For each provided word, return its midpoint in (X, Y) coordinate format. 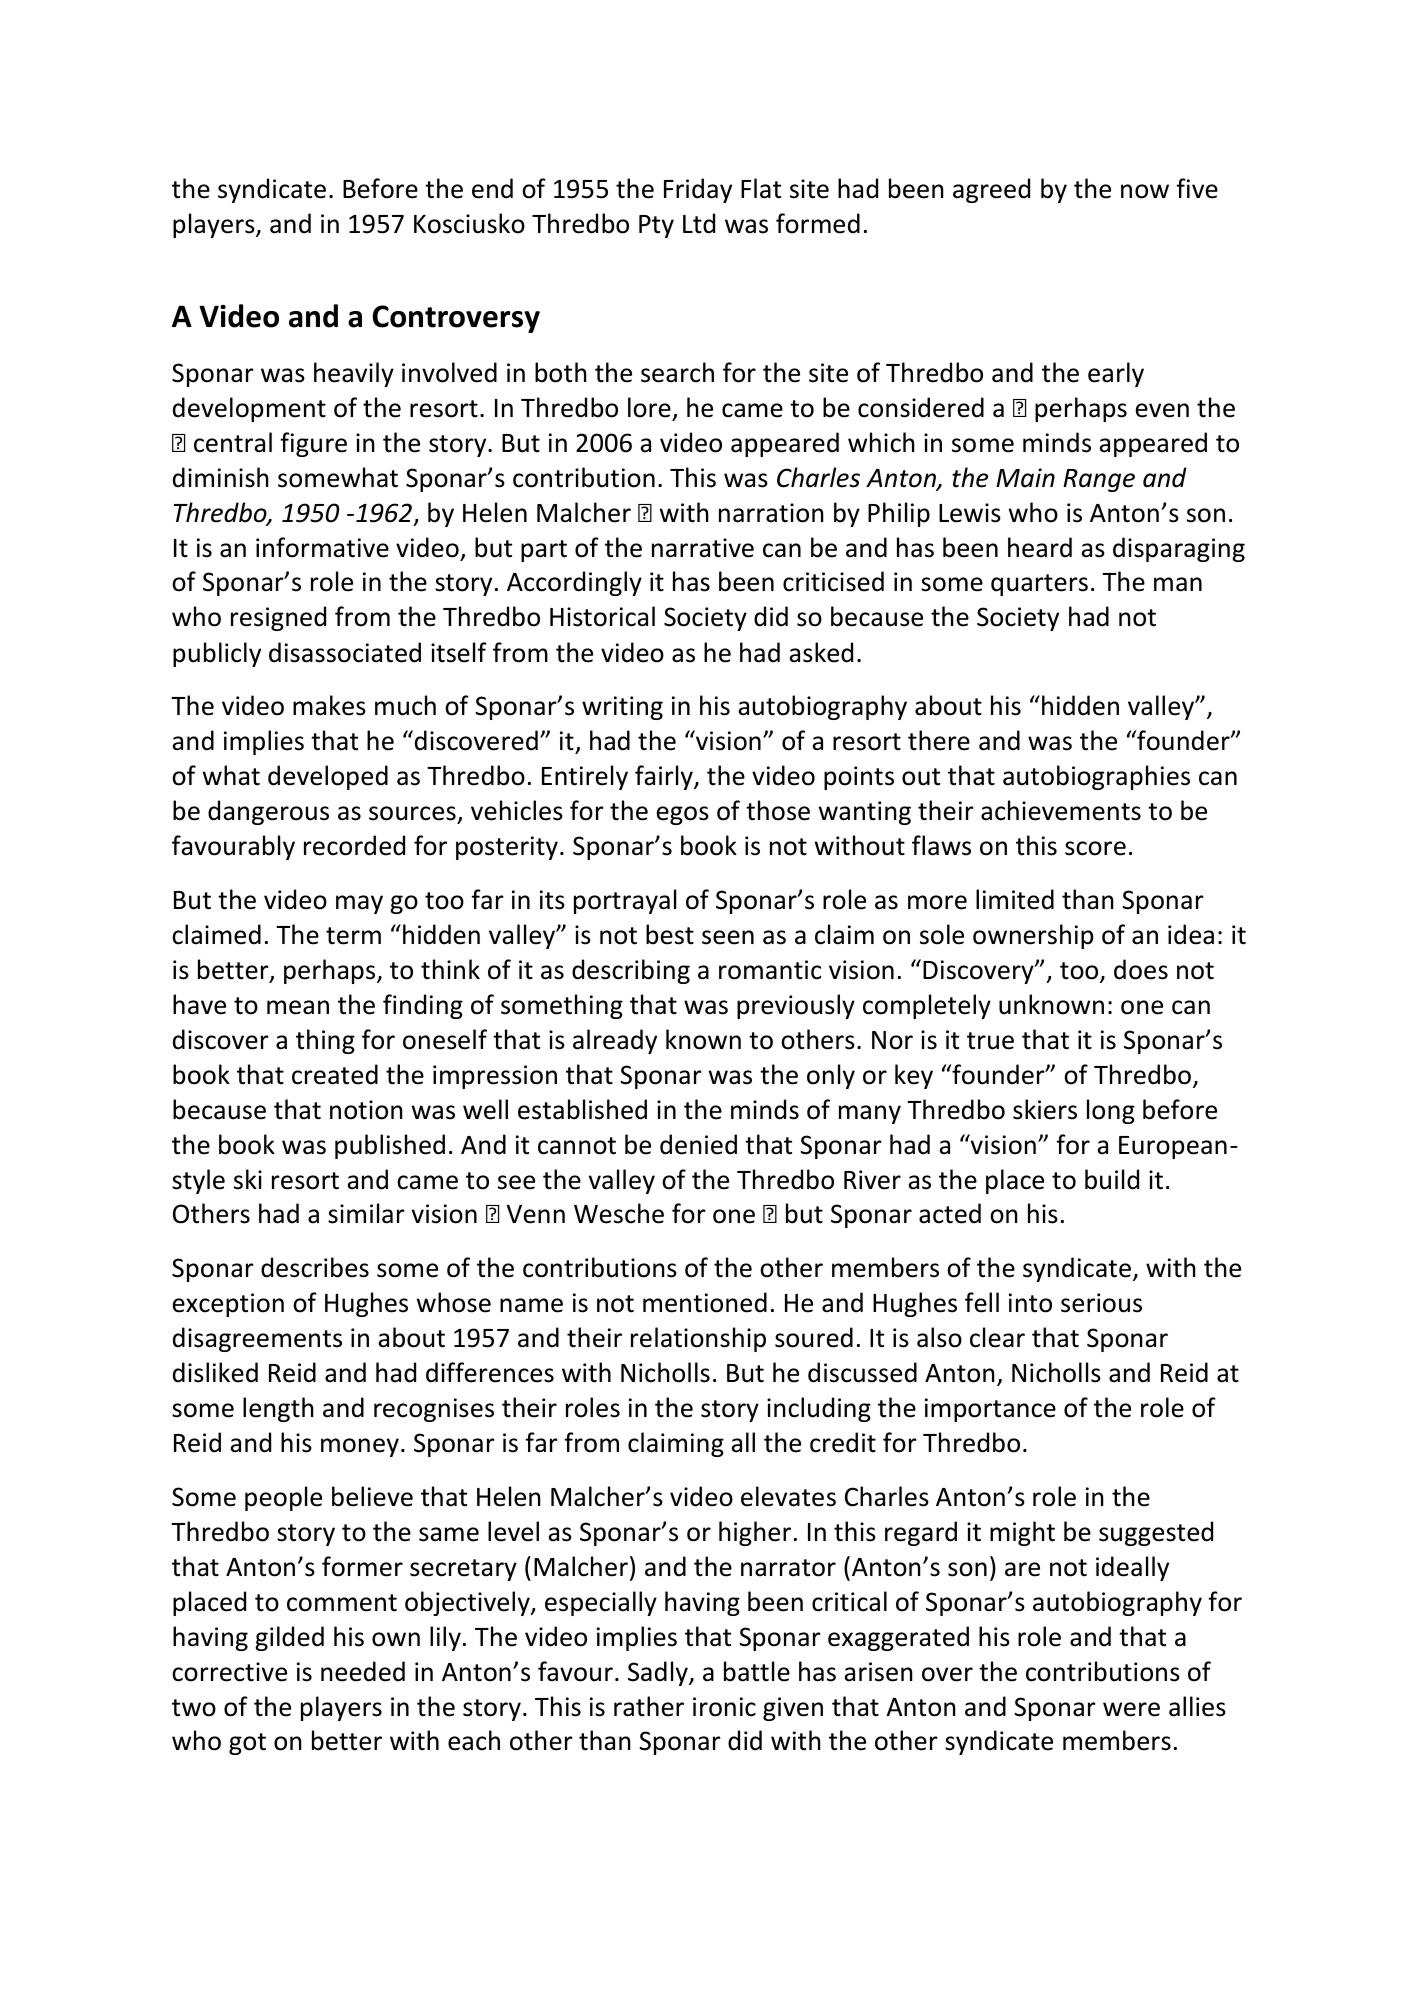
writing (622, 708)
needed (363, 1671)
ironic (724, 1707)
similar (366, 1213)
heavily (354, 374)
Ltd (699, 223)
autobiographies (1096, 777)
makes (329, 705)
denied (698, 1144)
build (1112, 1179)
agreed (991, 190)
